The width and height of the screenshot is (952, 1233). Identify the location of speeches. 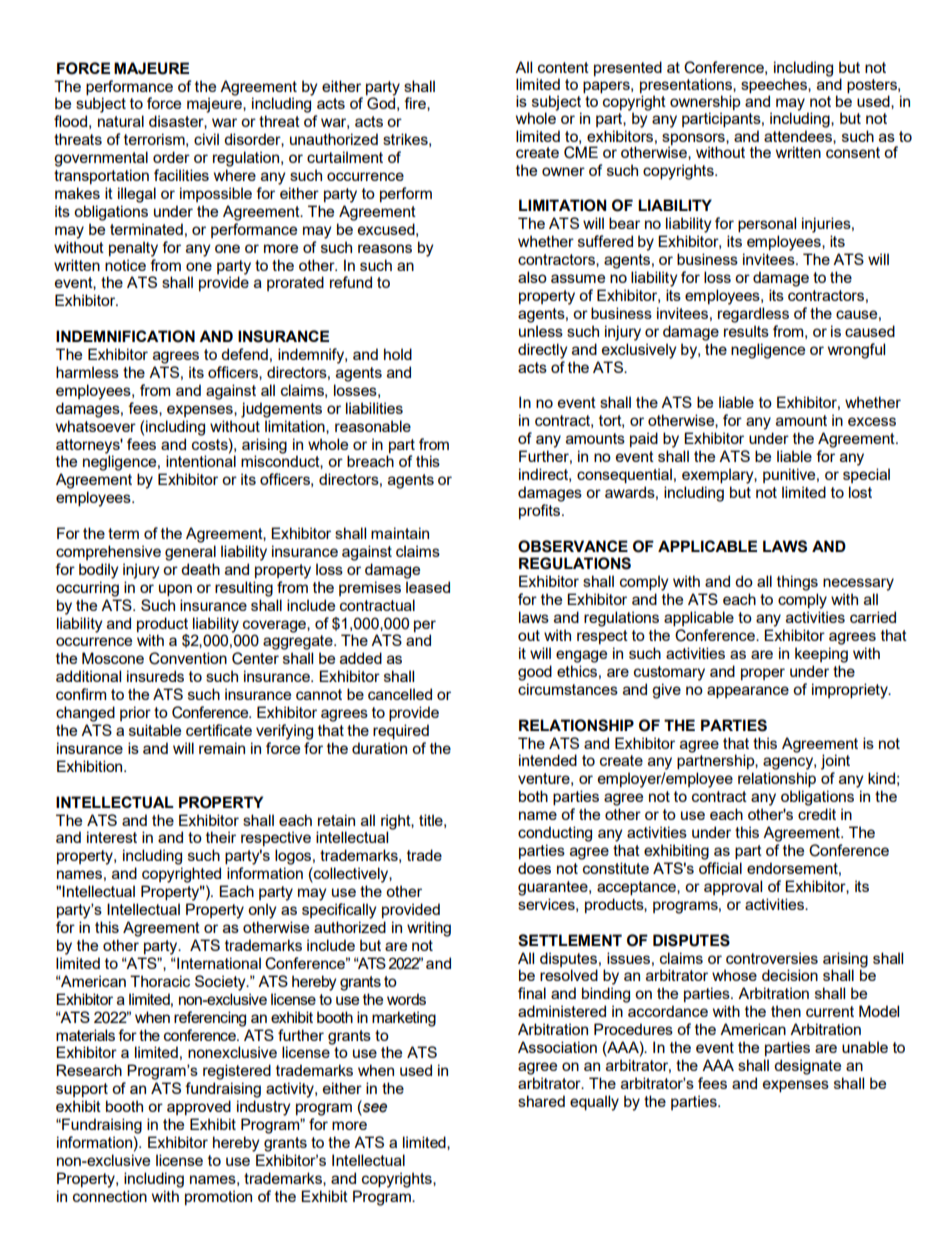
(775, 87).
